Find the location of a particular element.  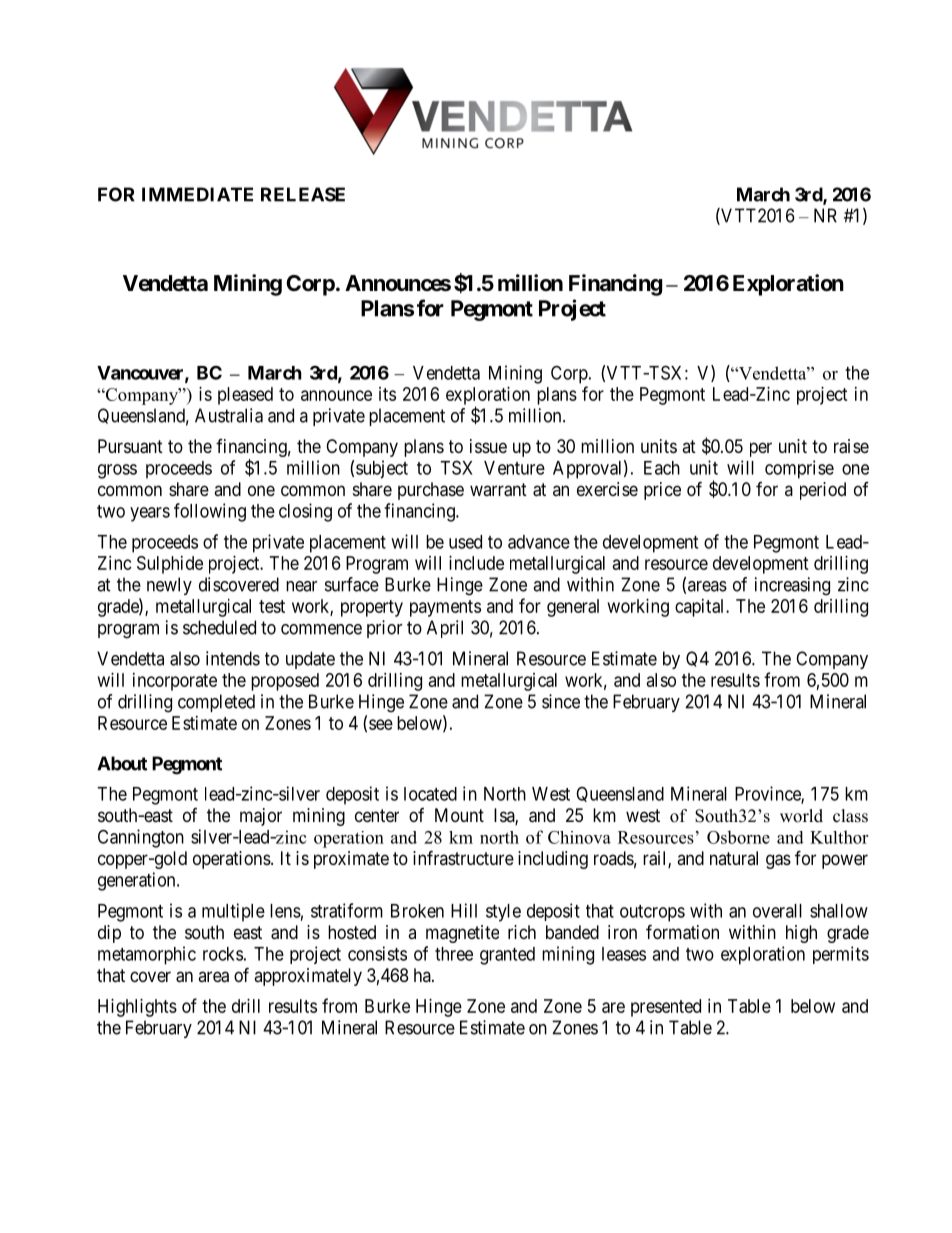

raise is located at coordinates (851, 446).
